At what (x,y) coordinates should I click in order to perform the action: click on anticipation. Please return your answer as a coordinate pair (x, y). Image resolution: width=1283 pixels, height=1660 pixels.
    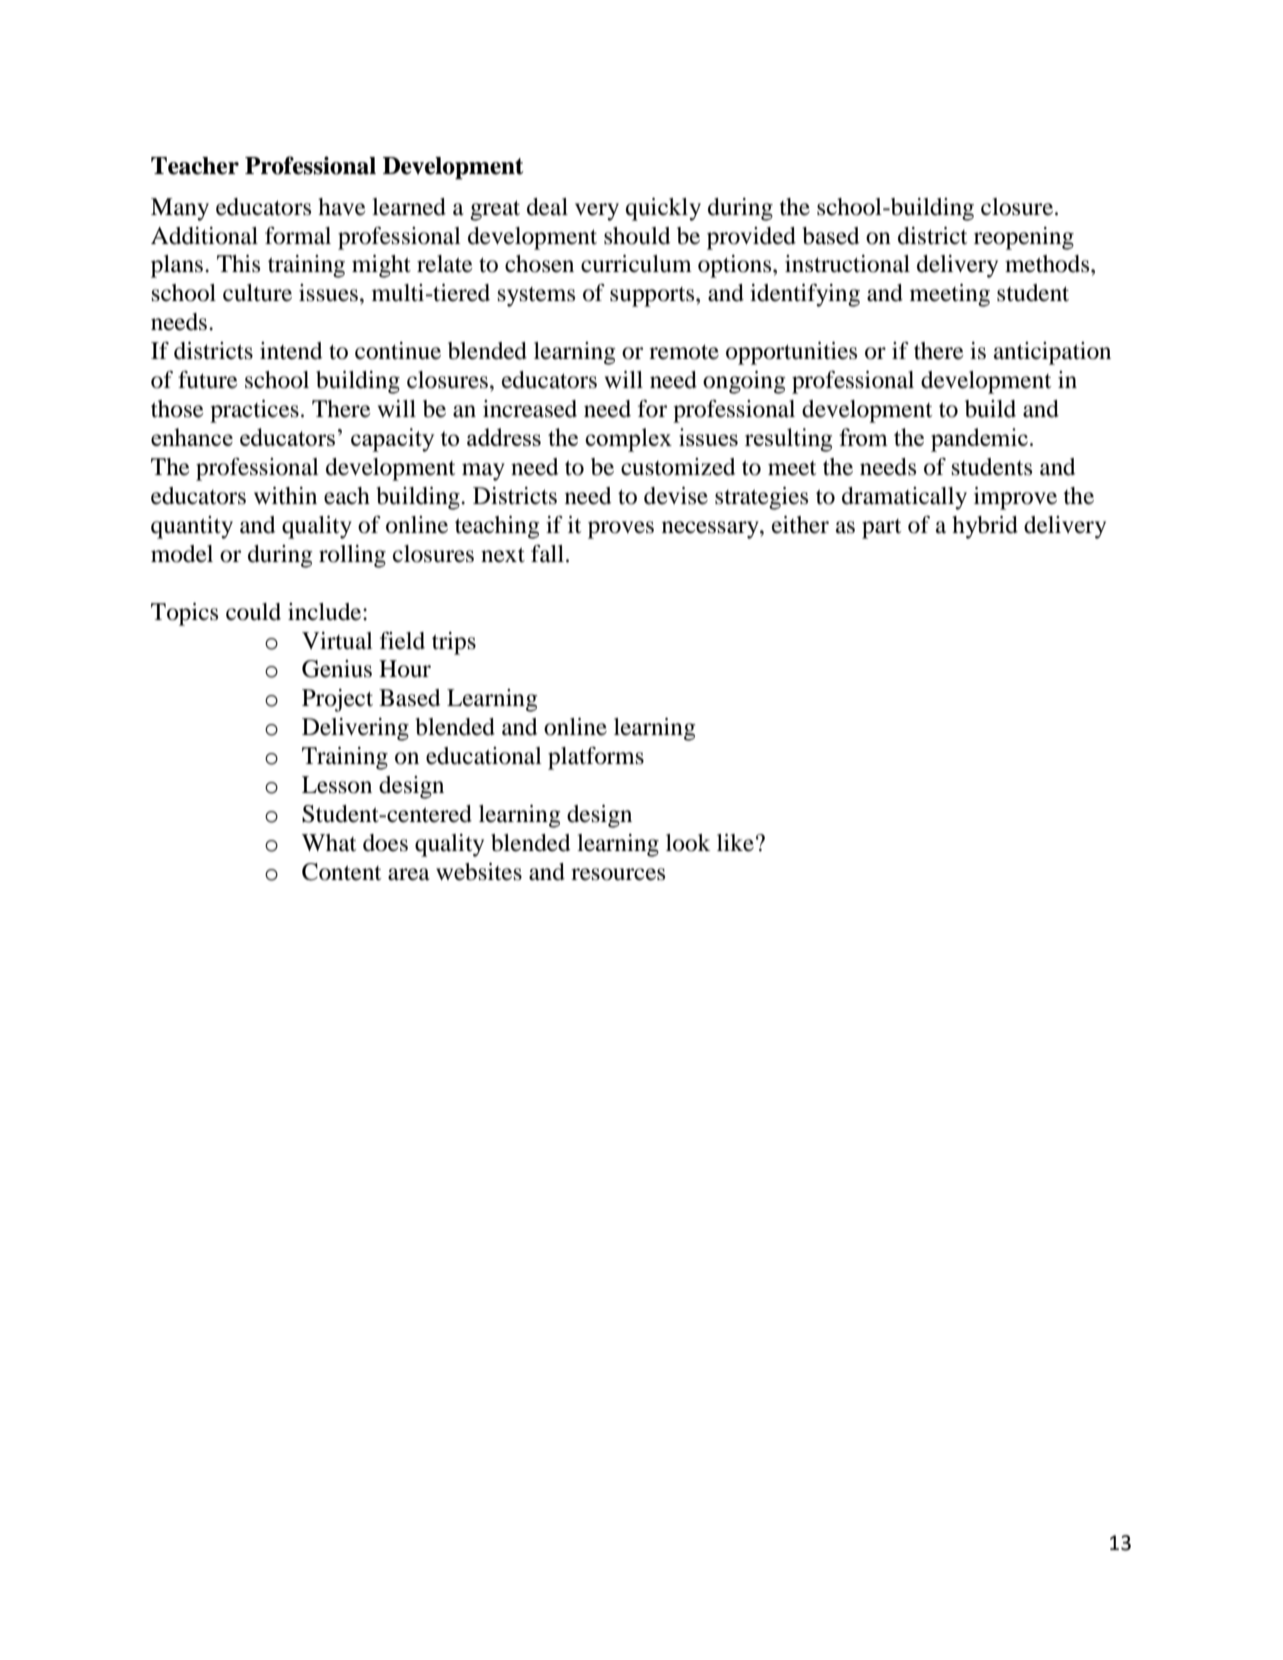
    Looking at the image, I should click on (1052, 353).
